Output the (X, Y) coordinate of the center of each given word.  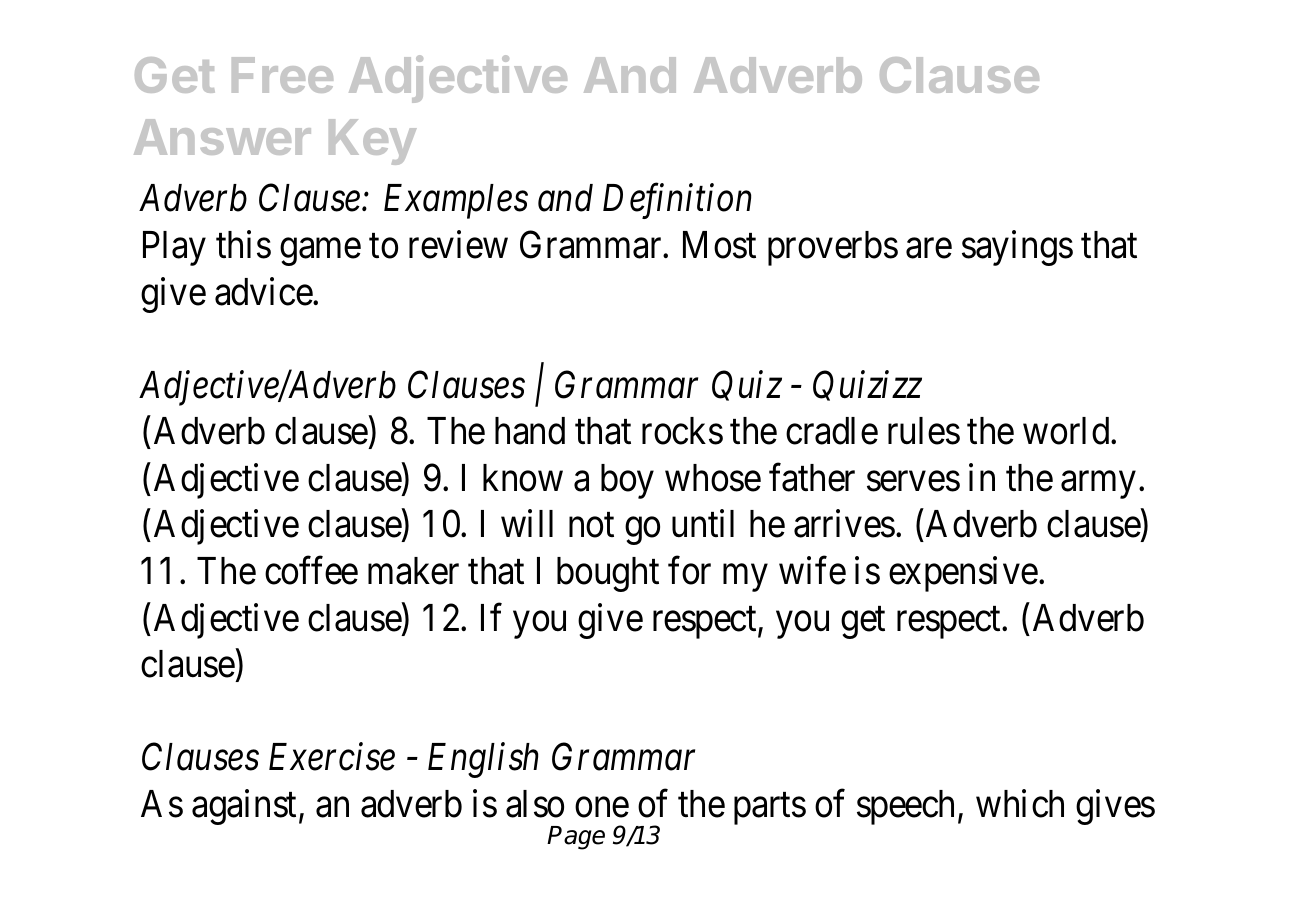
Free (282, 75)
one (602, 808)
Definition (677, 201)
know (523, 478)
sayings (1017, 248)
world (1067, 431)
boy (627, 481)
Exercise (332, 757)
